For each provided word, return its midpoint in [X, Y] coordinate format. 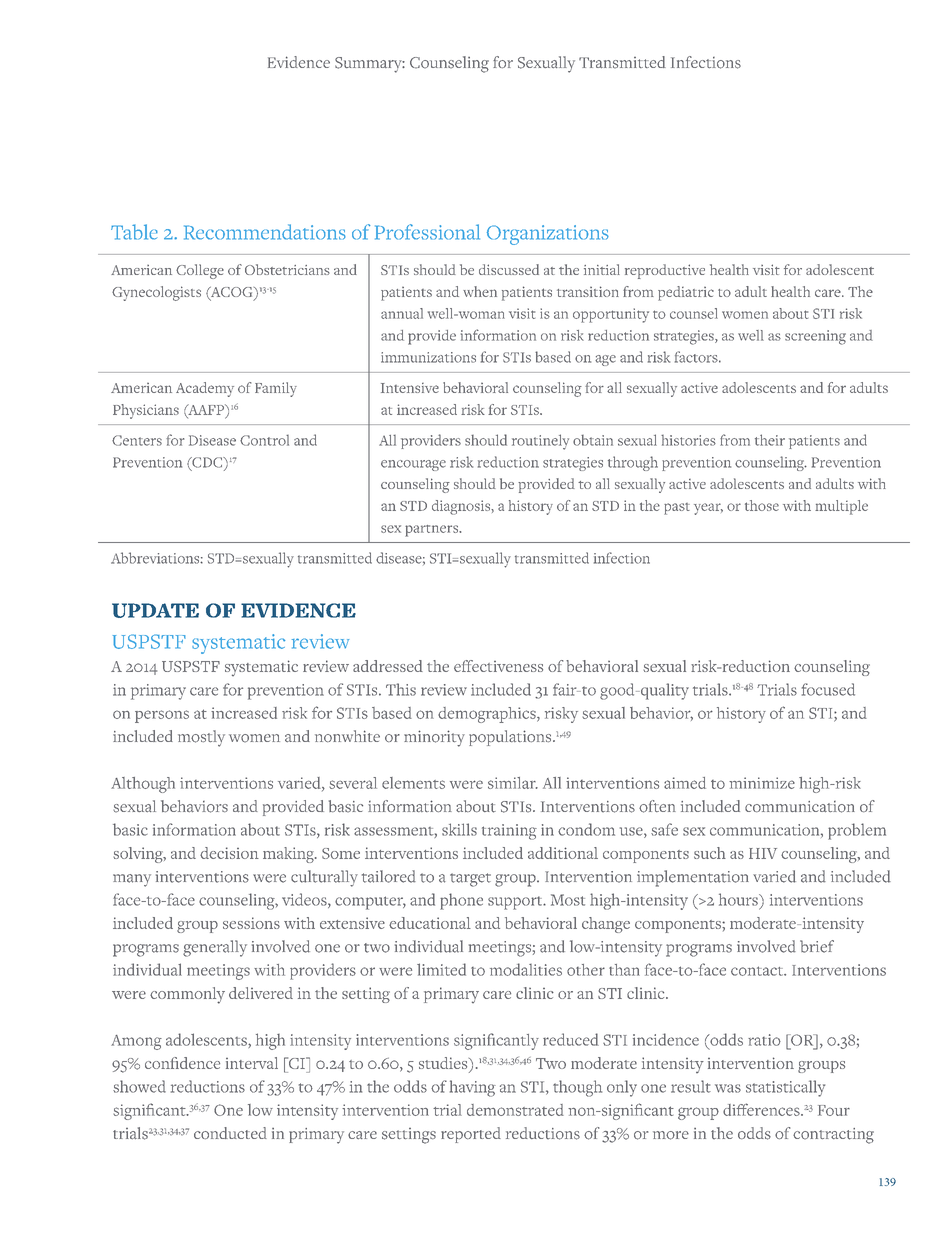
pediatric [686, 293]
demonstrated [515, 1110]
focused [828, 689]
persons [162, 716]
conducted [230, 1133]
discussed [509, 269]
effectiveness [498, 666]
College [200, 271]
